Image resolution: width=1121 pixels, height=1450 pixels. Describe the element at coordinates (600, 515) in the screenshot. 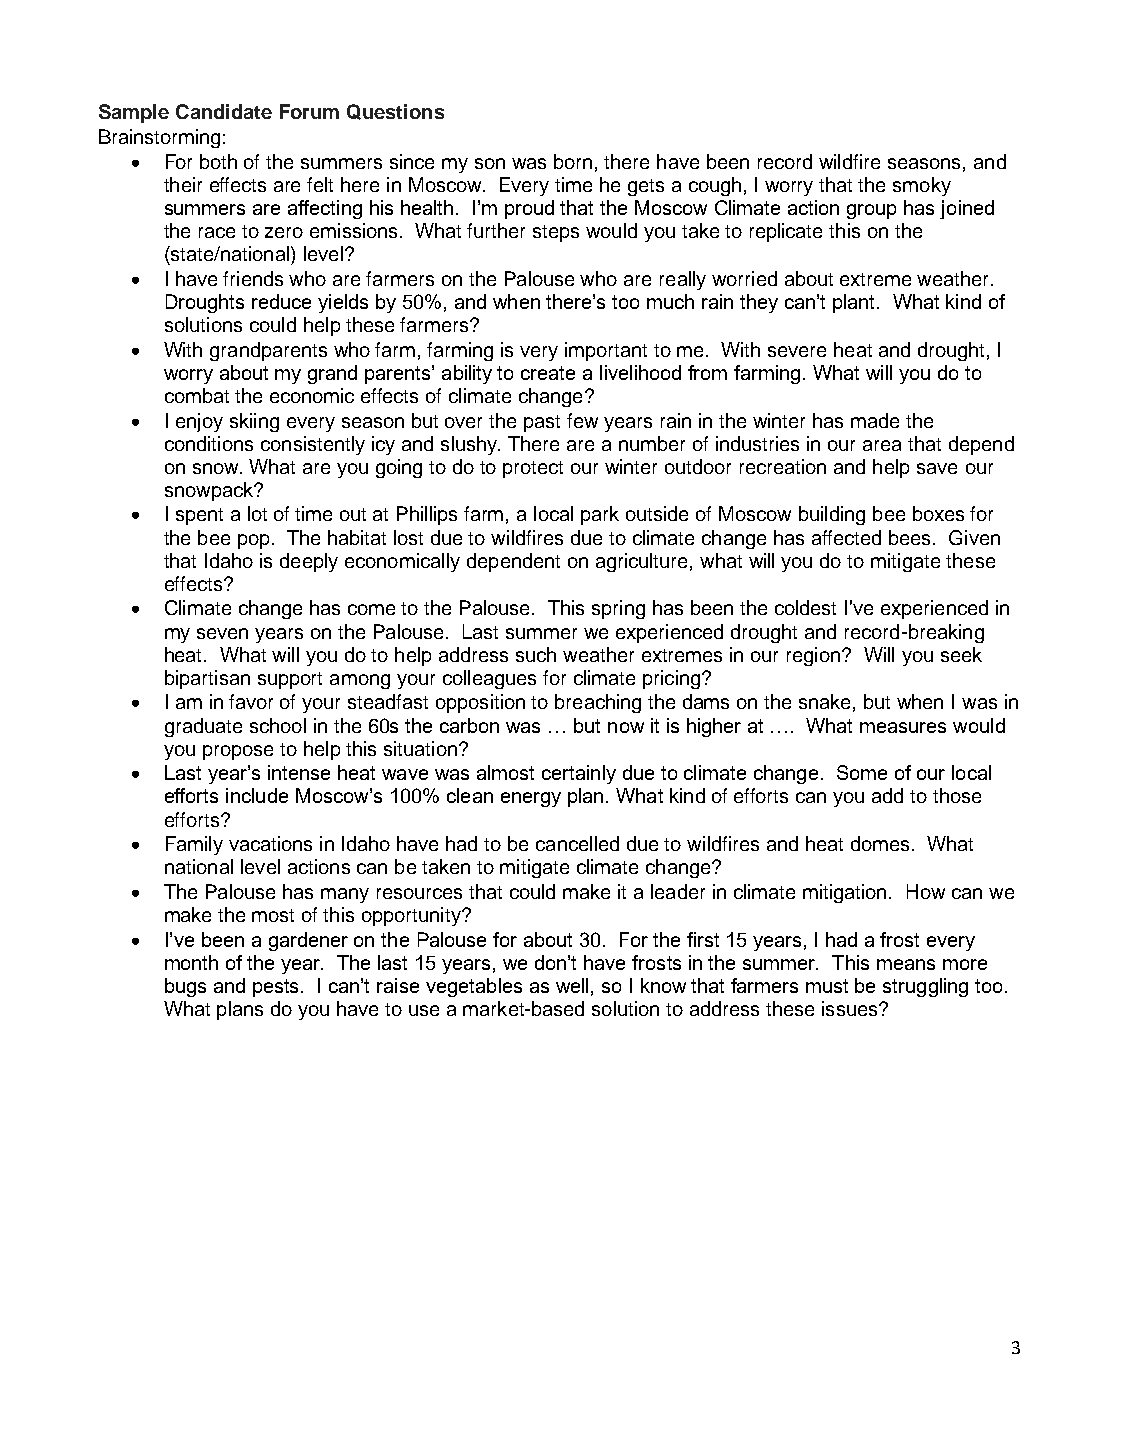

I see `park` at that location.
